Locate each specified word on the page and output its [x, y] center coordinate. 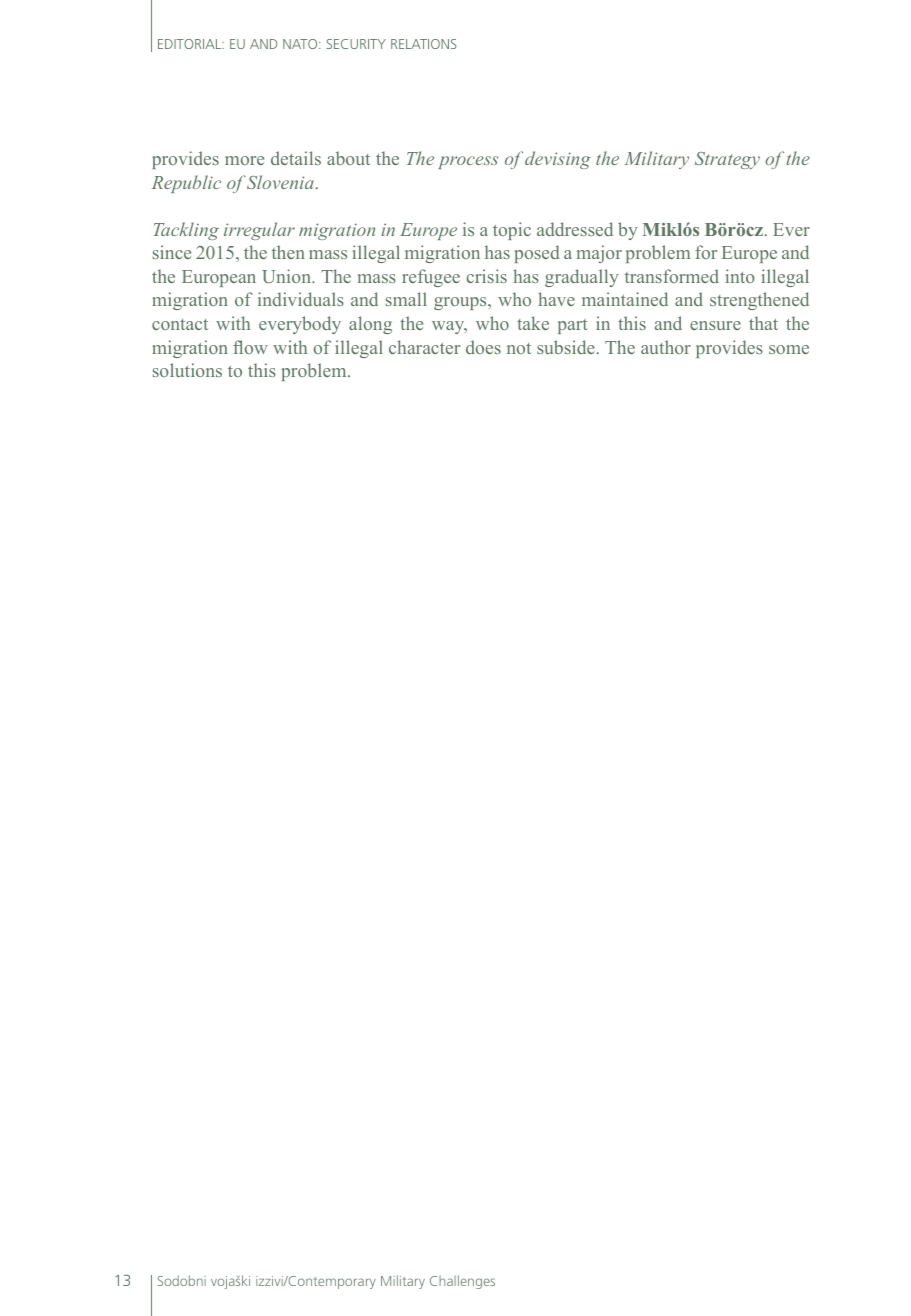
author [666, 347]
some [789, 349]
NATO [301, 44]
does [483, 347]
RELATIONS [424, 44]
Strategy [727, 160]
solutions [187, 370]
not [519, 348]
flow [250, 347]
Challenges [462, 1282]
